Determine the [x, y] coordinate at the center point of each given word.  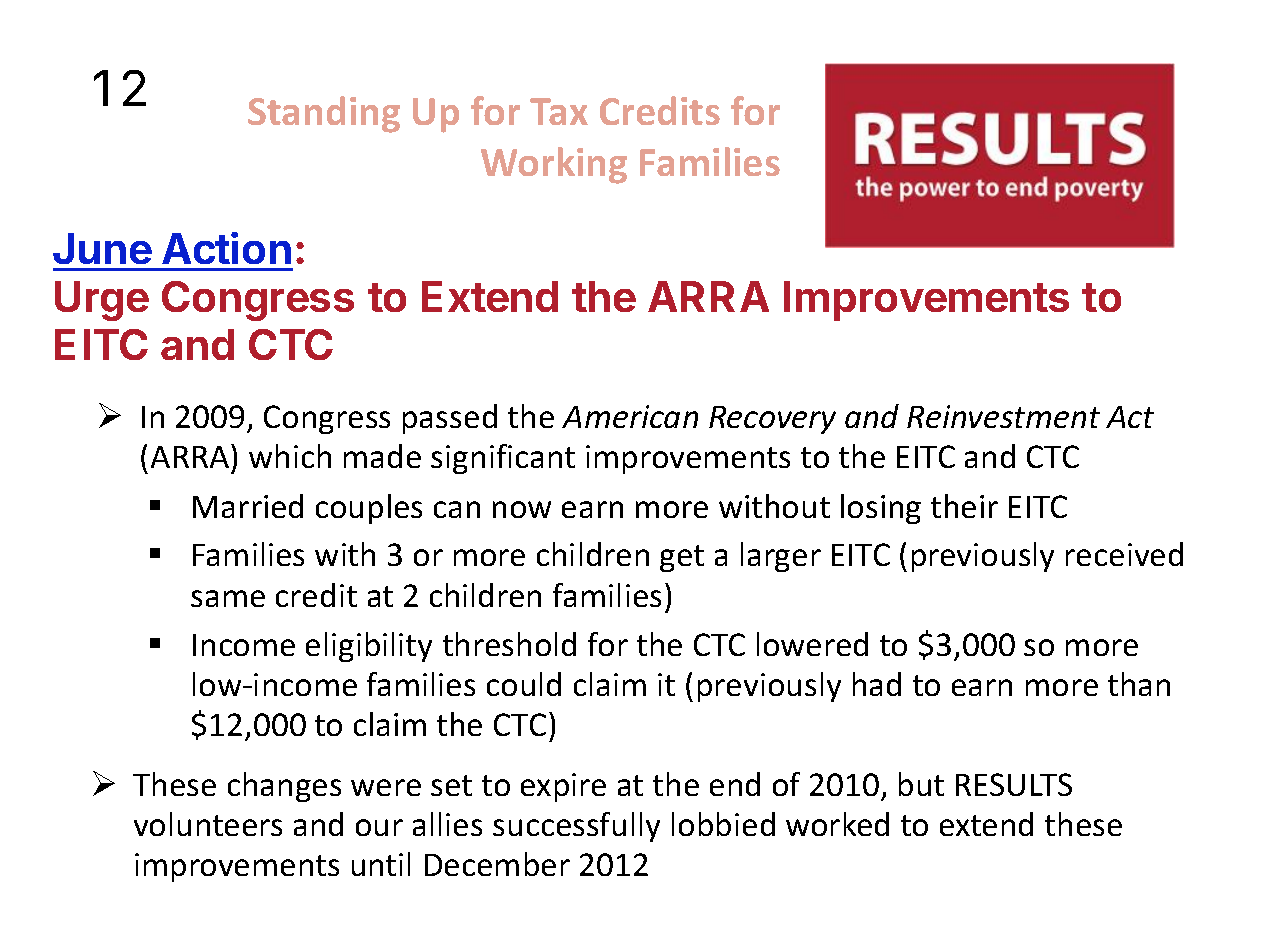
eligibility [369, 647]
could [524, 684]
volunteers [208, 824]
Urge [102, 301]
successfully [576, 827]
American [630, 416]
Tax [559, 111]
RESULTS [1014, 784]
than [1139, 684]
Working [554, 165]
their [964, 506]
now [522, 509]
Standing [324, 114]
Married [248, 506]
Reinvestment [1003, 416]
